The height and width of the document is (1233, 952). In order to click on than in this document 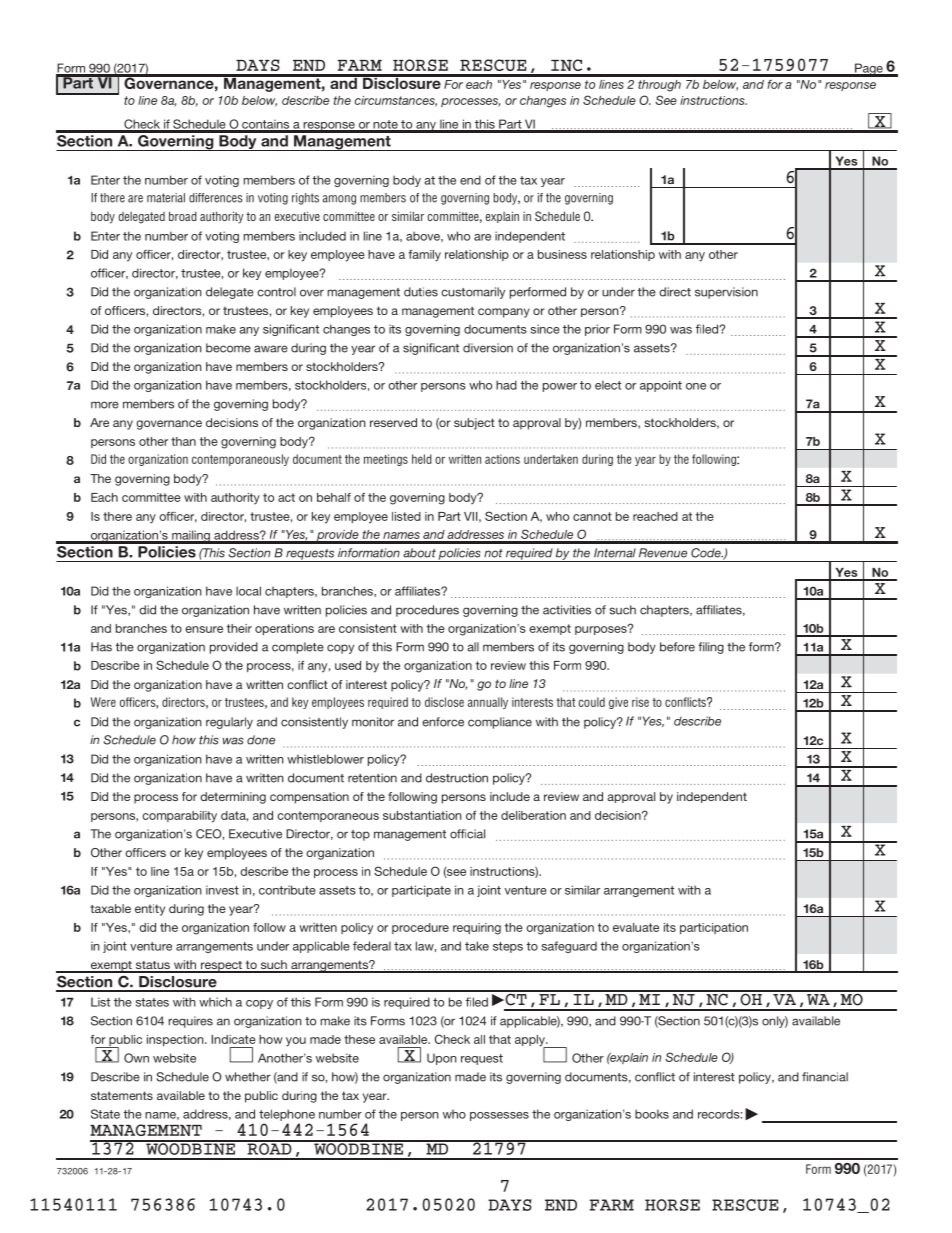, I will do `click(183, 441)`.
